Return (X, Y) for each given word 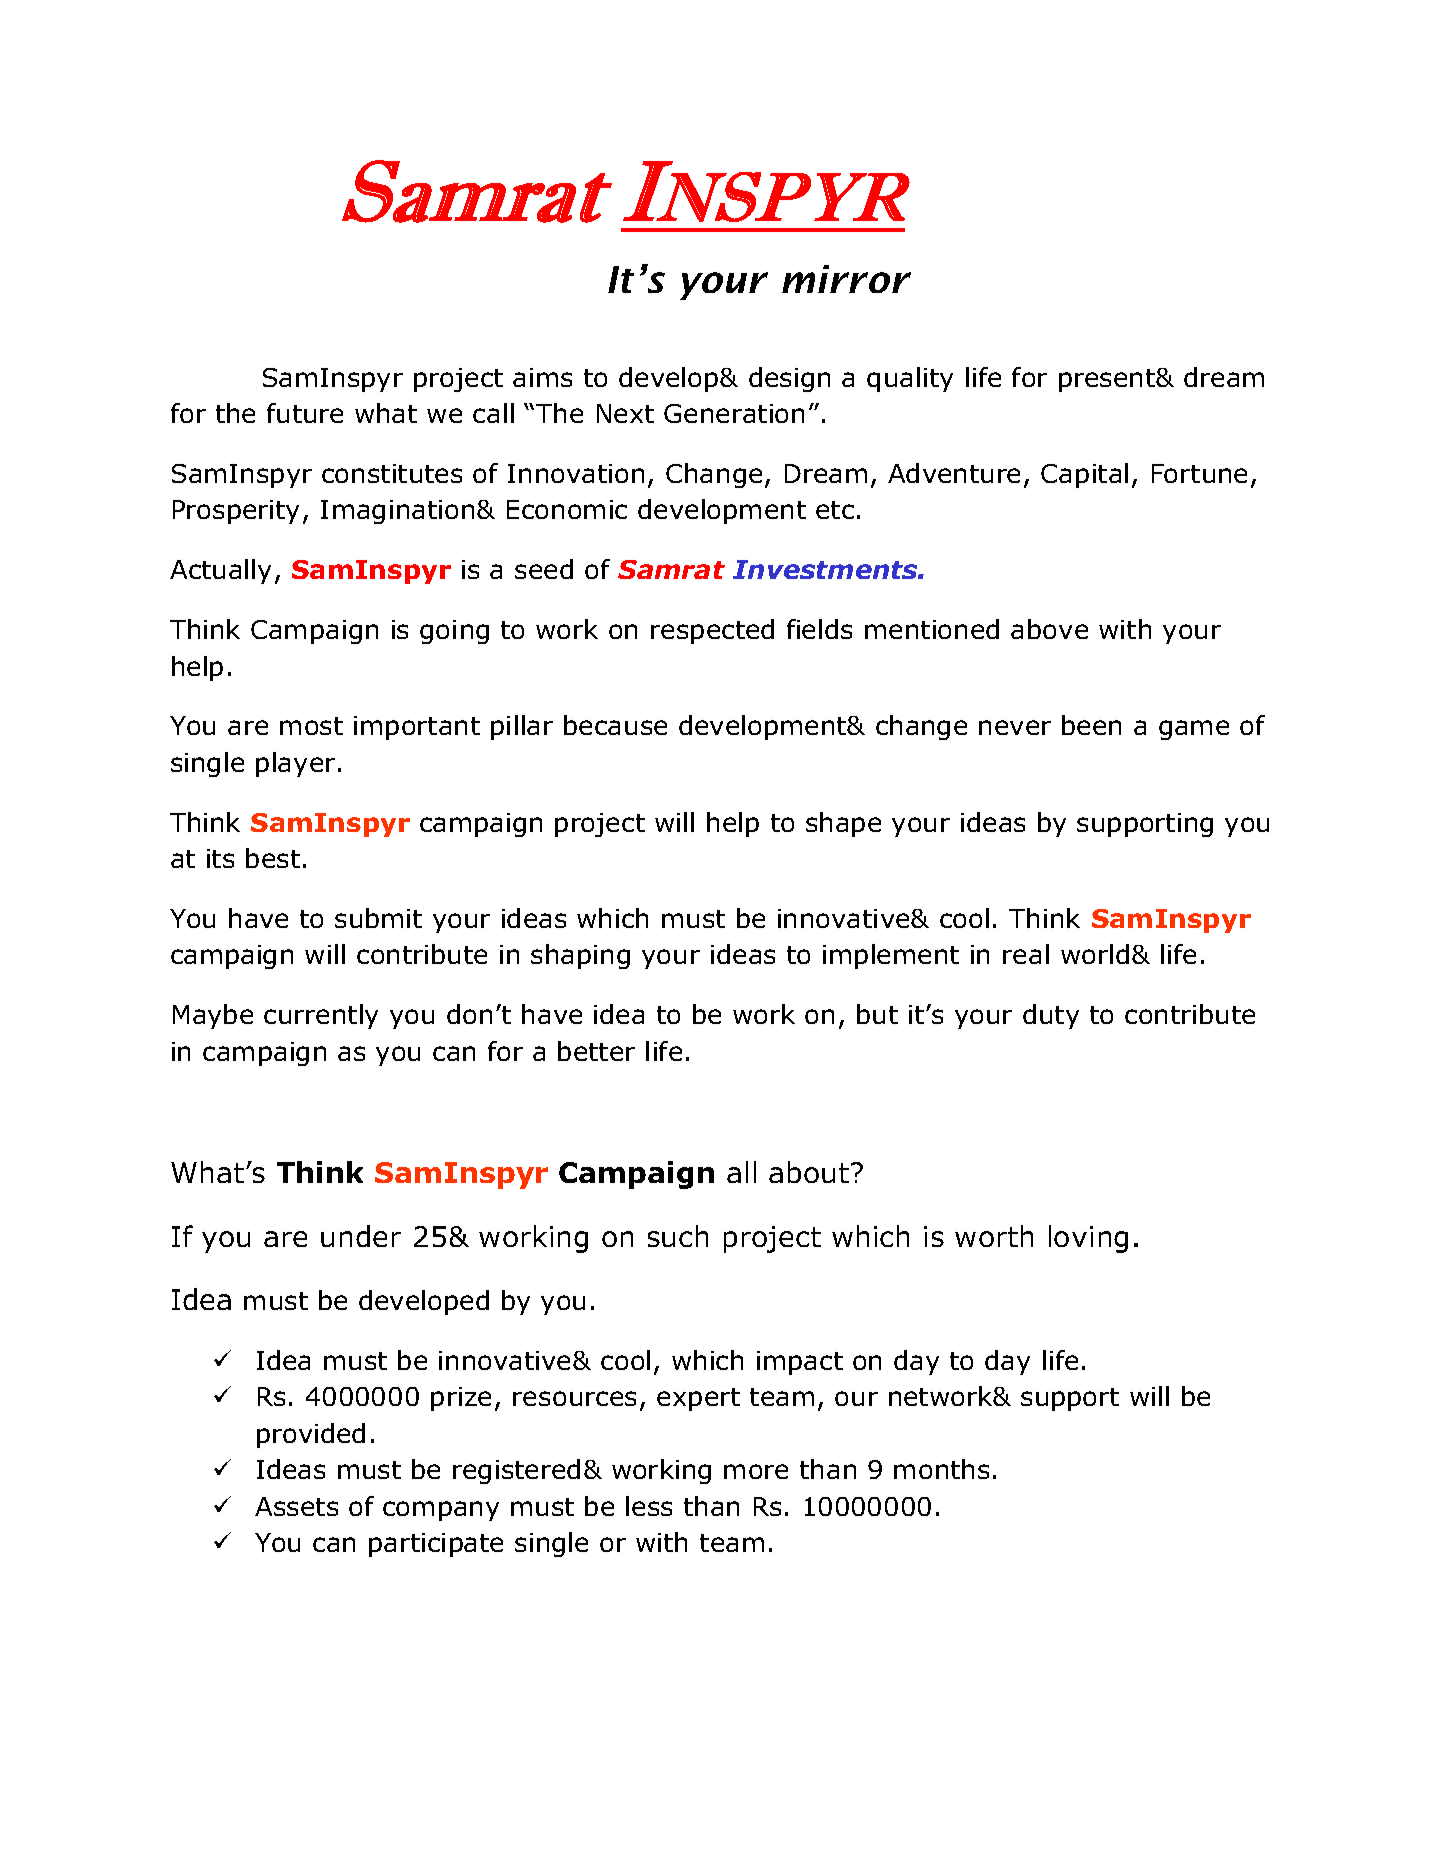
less (649, 1506)
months (941, 1469)
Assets (296, 1506)
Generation (734, 413)
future (305, 413)
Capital (1084, 475)
